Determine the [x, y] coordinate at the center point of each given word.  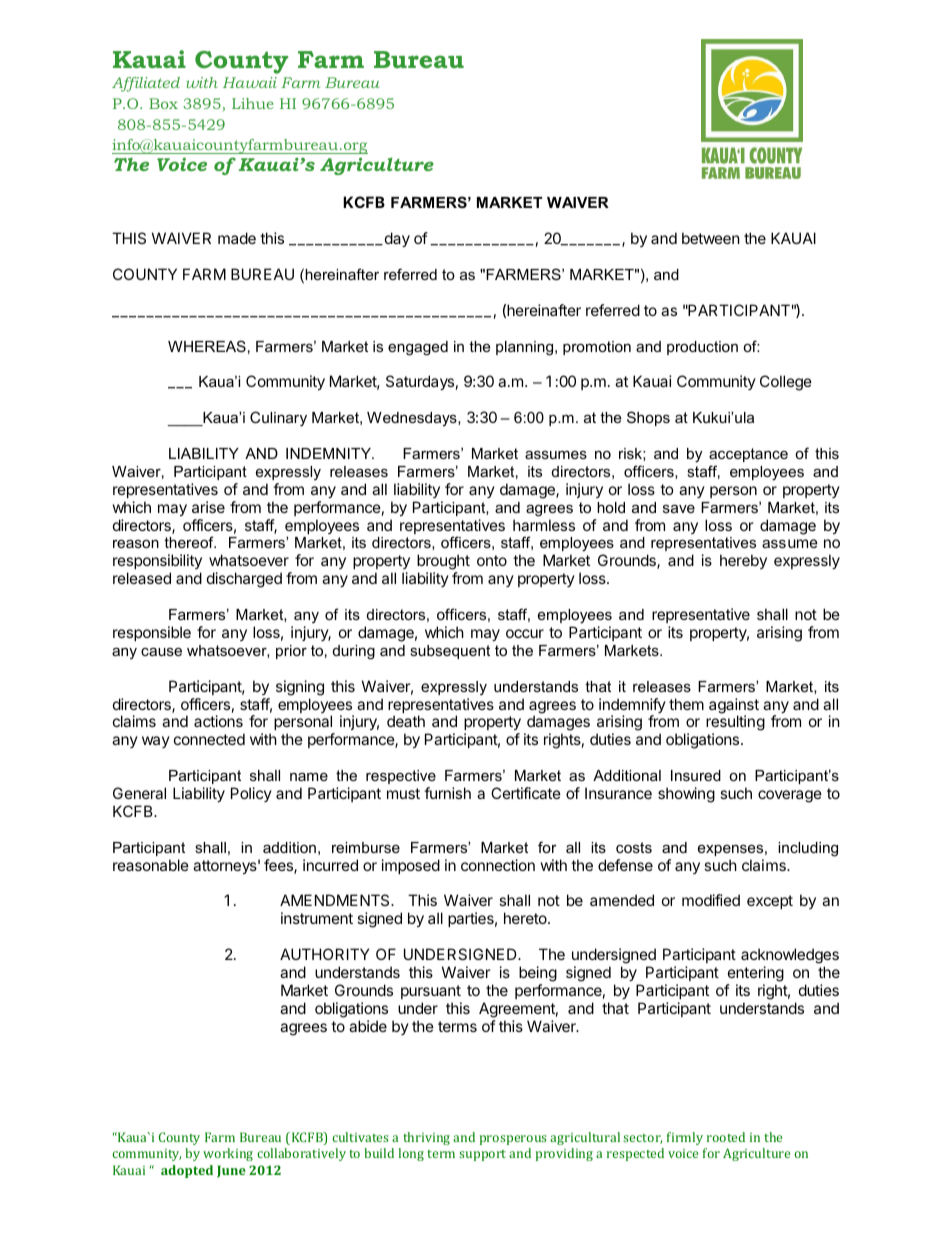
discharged [244, 580]
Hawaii [250, 82]
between [711, 238]
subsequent [450, 652]
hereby [743, 561]
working [228, 1154]
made [237, 238]
